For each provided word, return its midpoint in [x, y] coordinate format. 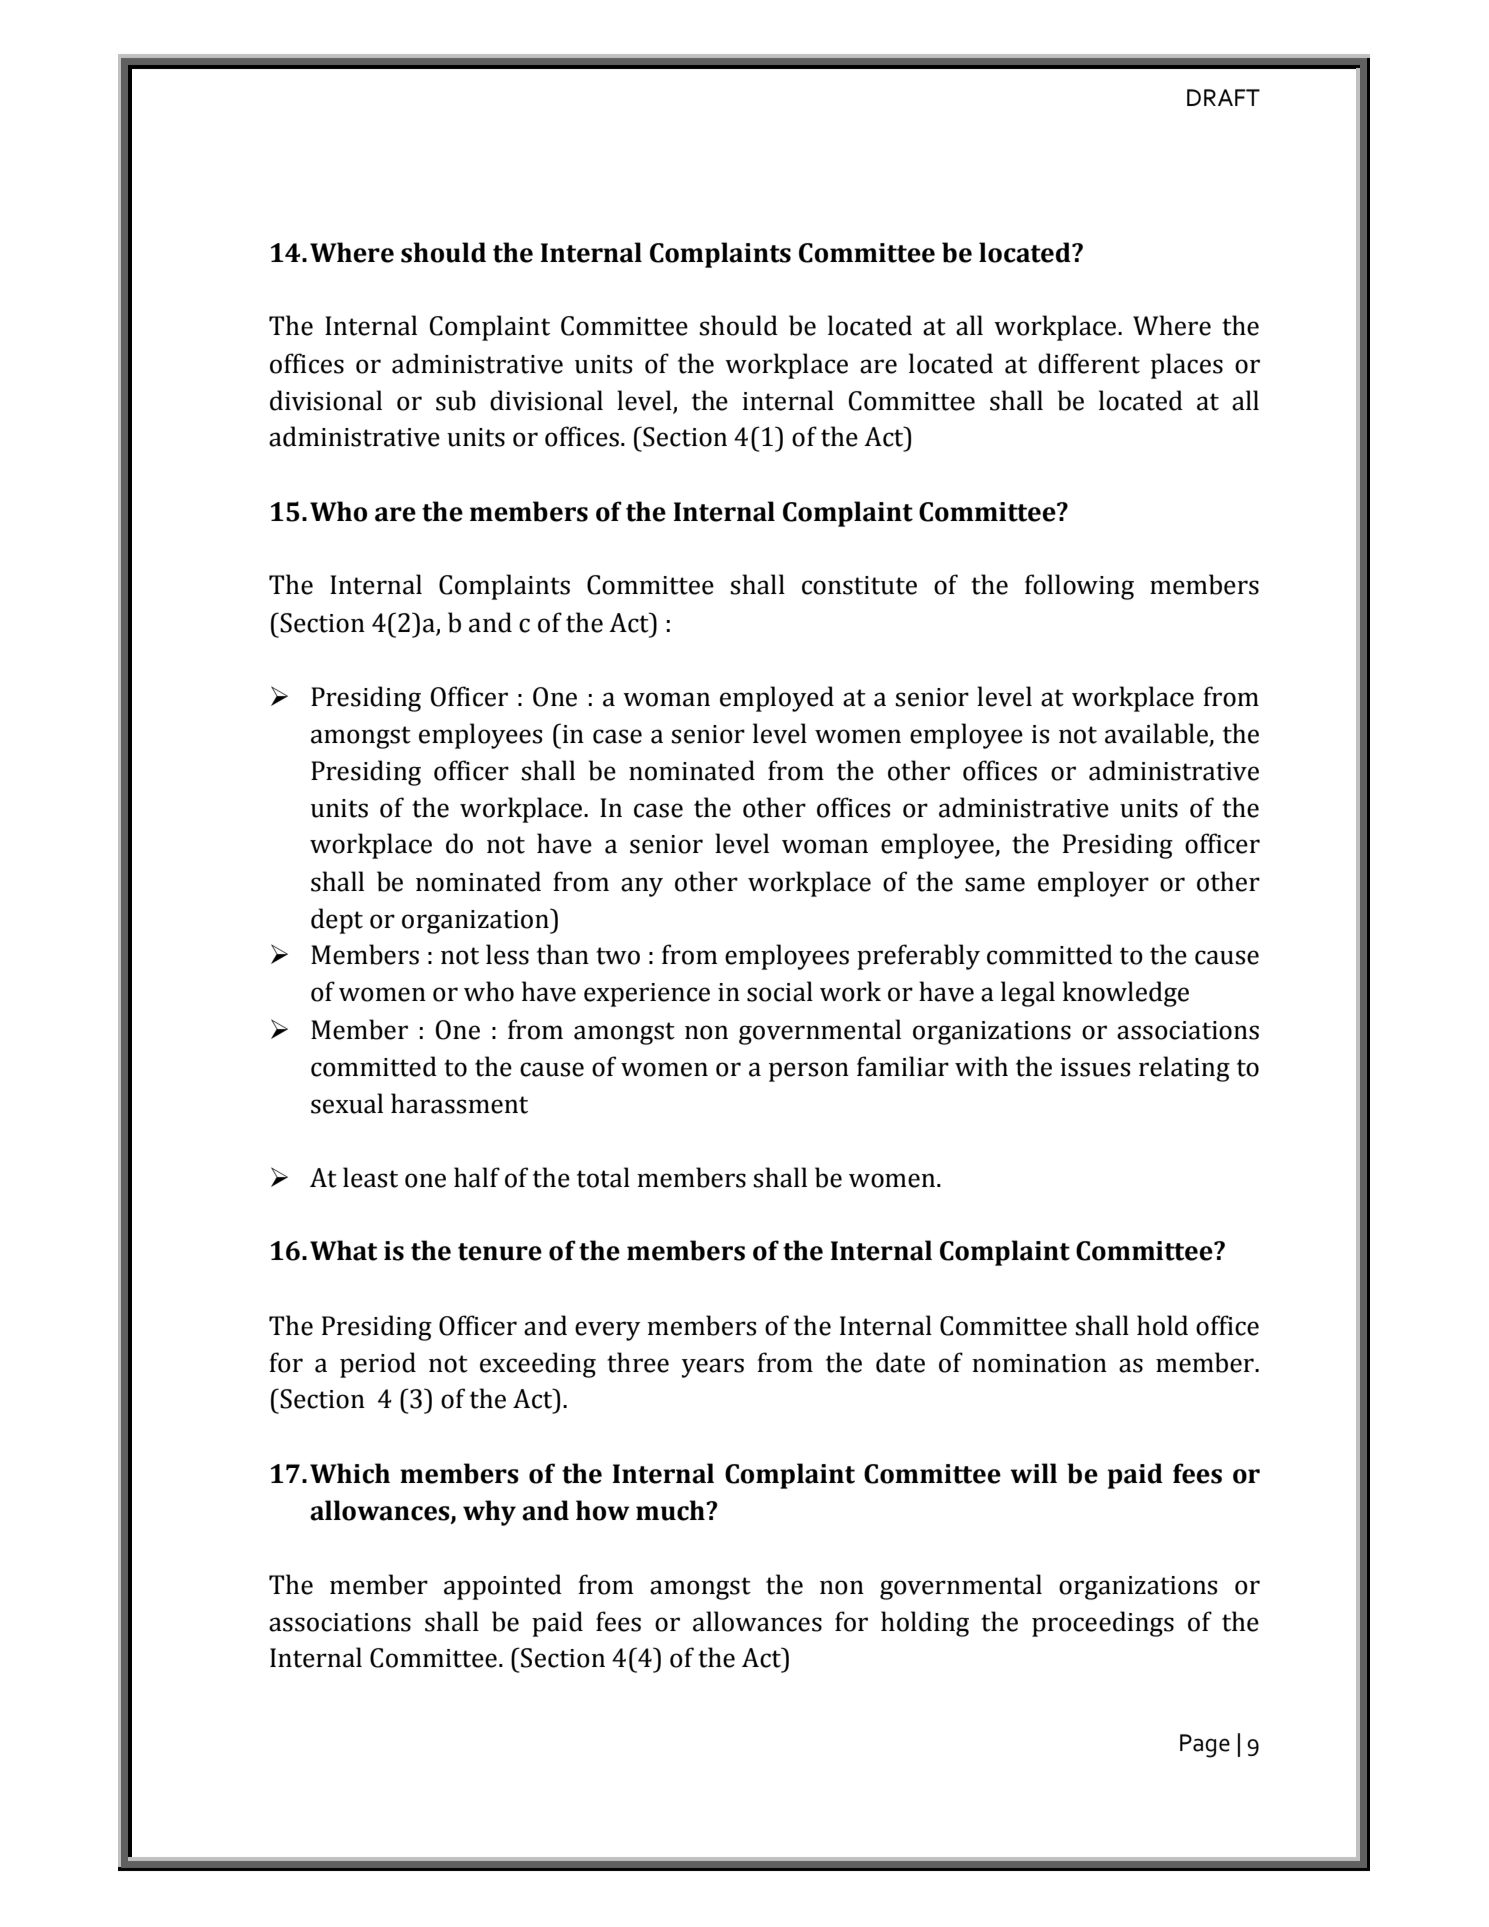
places [1187, 366]
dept [337, 921]
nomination [1039, 1363]
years [713, 1368]
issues [1095, 1067]
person [809, 1072]
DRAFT [1223, 97]
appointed [503, 1587]
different [1089, 363]
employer [1093, 884]
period [378, 1365]
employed [777, 699]
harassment [459, 1103]
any [642, 887]
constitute [859, 585]
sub [456, 400]
